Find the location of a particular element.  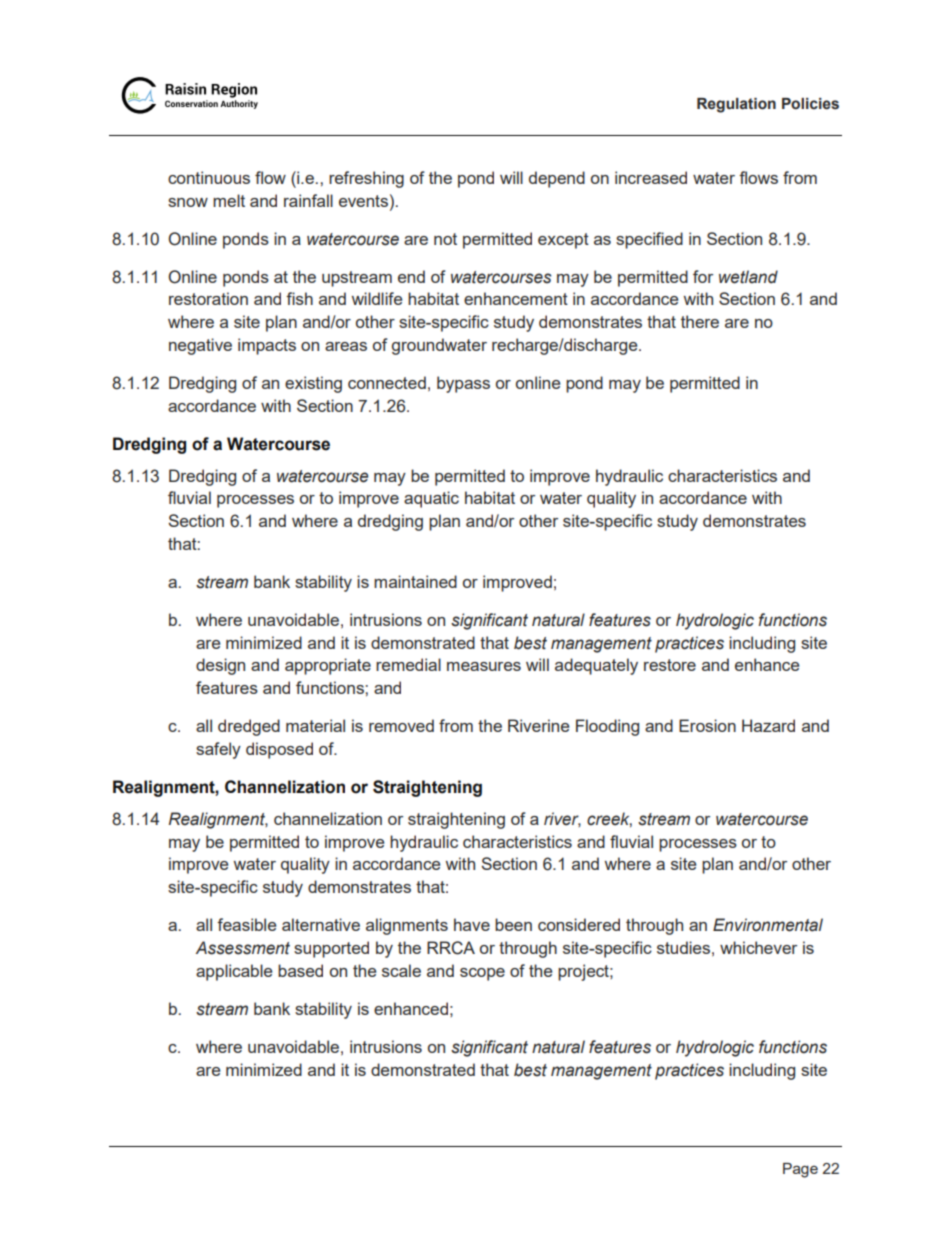

Regulation is located at coordinates (736, 105).
